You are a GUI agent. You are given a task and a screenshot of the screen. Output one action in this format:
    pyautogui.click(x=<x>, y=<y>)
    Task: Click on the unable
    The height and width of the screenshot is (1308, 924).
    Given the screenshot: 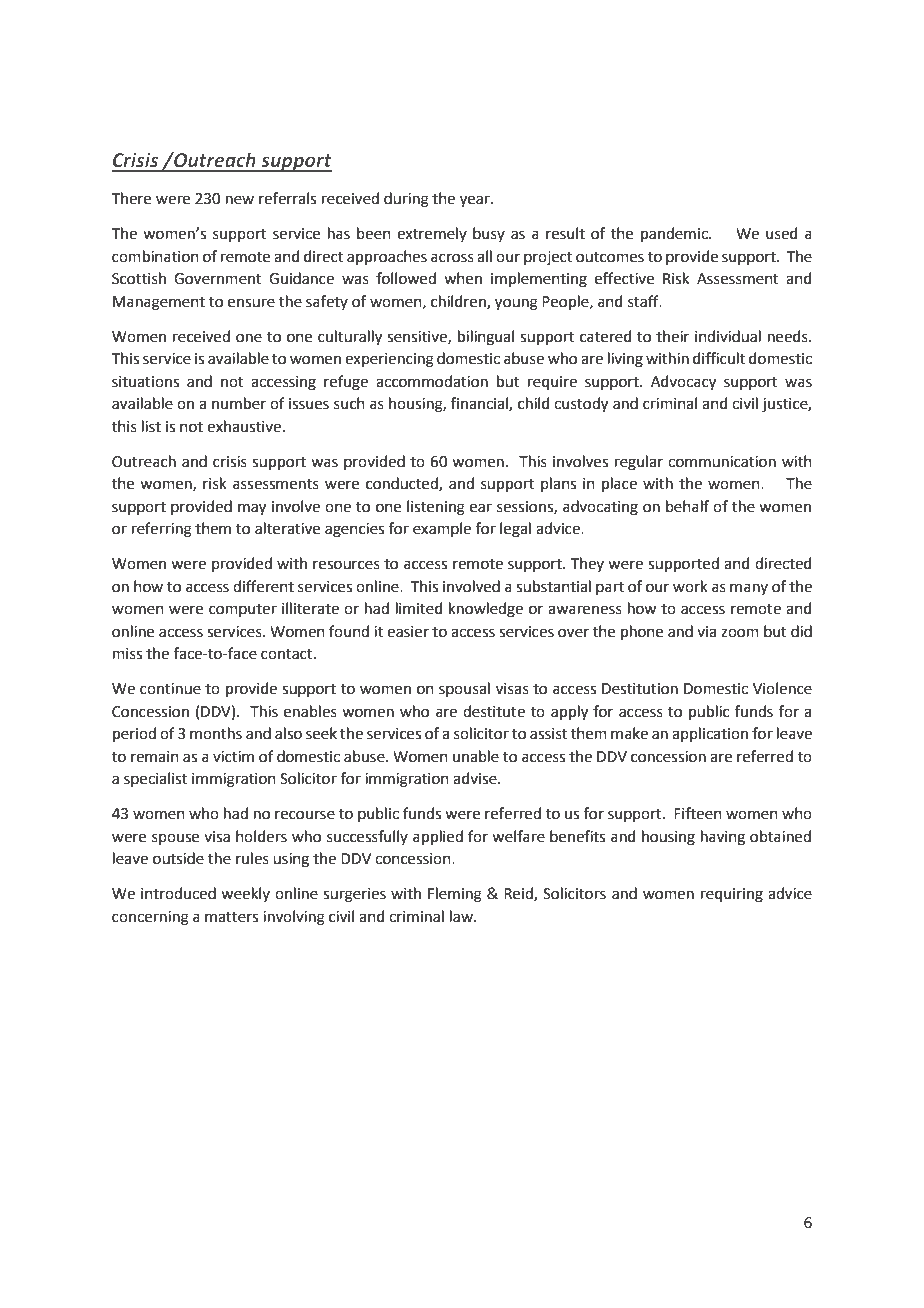 What is the action you would take?
    pyautogui.click(x=476, y=756)
